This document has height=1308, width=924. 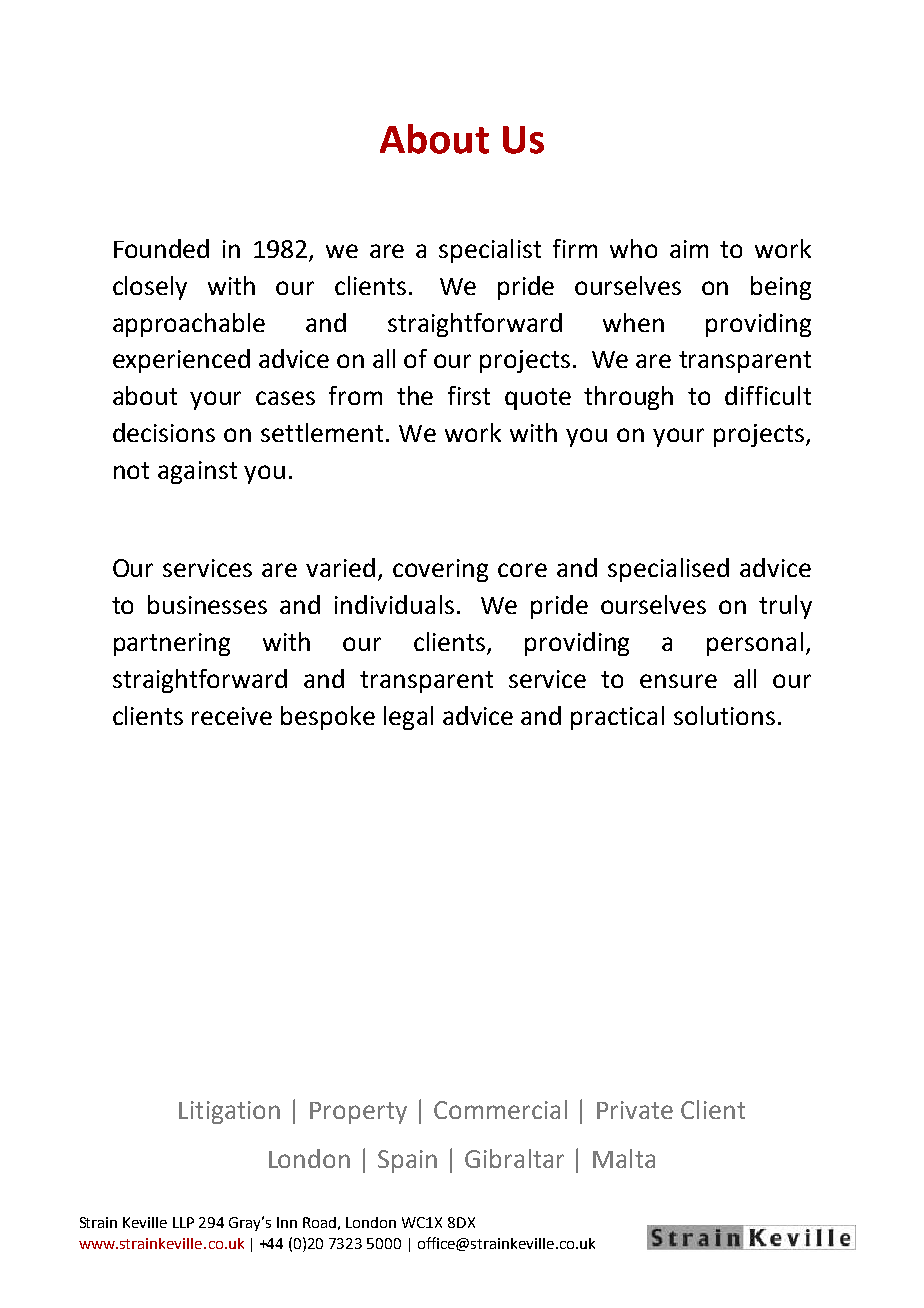 I want to click on receive, so click(x=232, y=716).
